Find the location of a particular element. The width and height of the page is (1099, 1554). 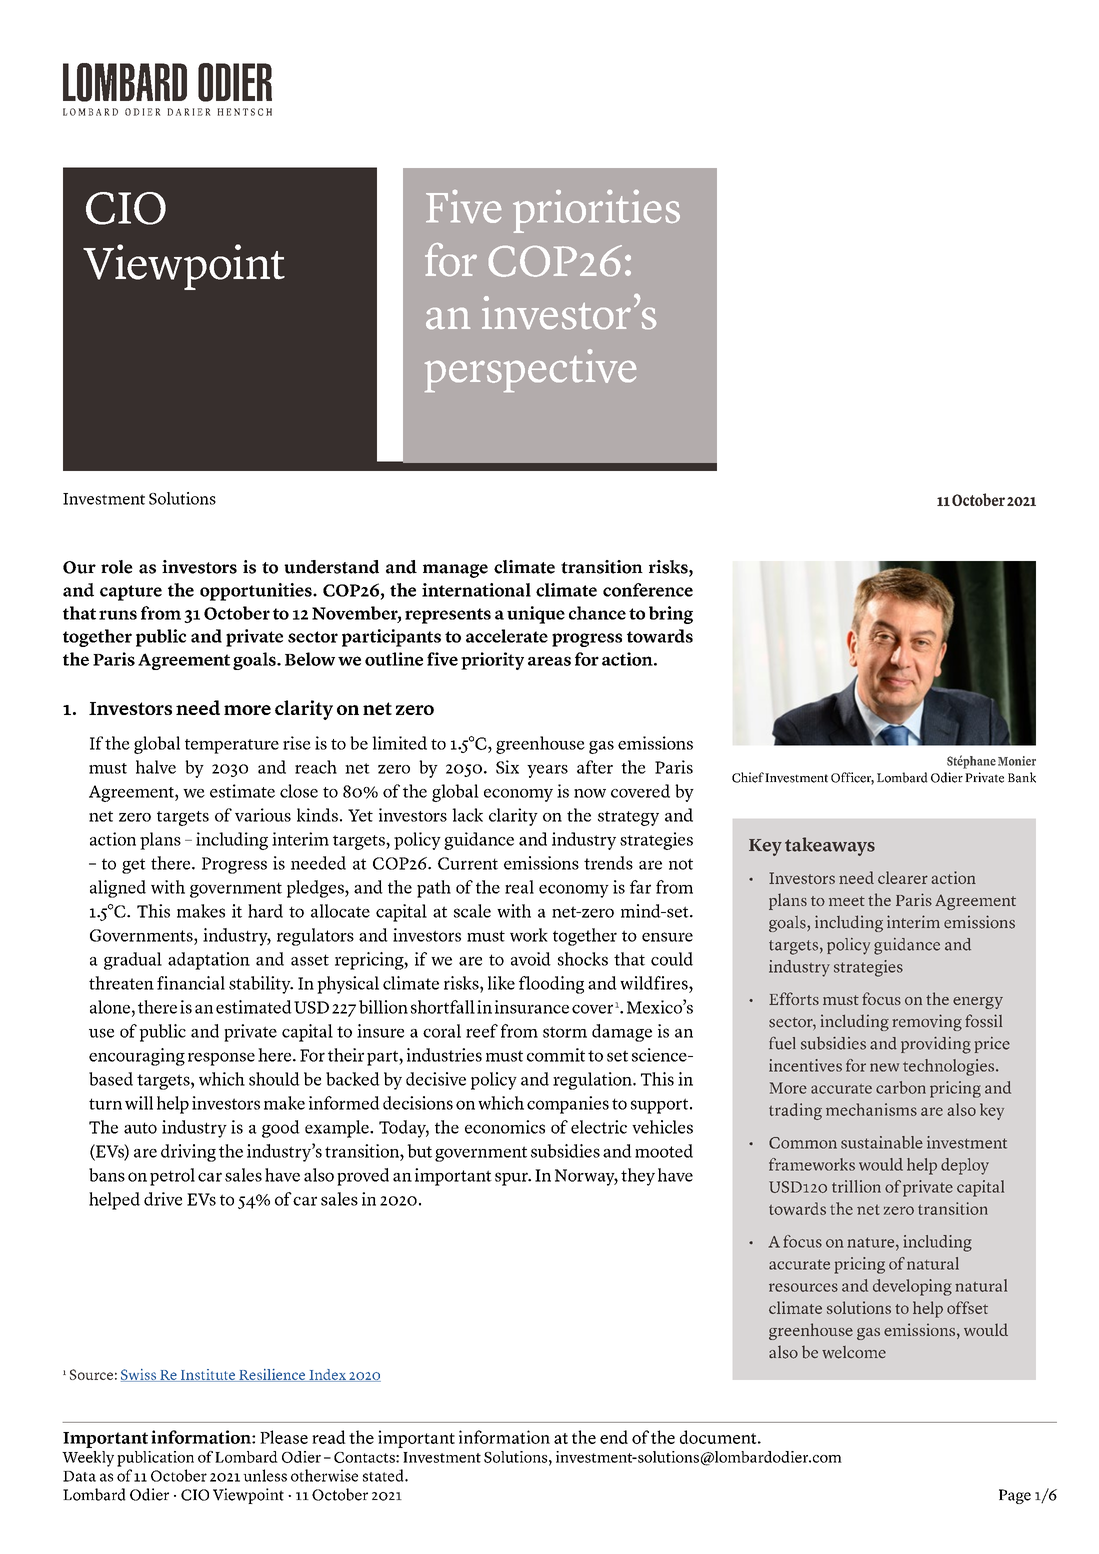

perspective is located at coordinates (530, 370).
